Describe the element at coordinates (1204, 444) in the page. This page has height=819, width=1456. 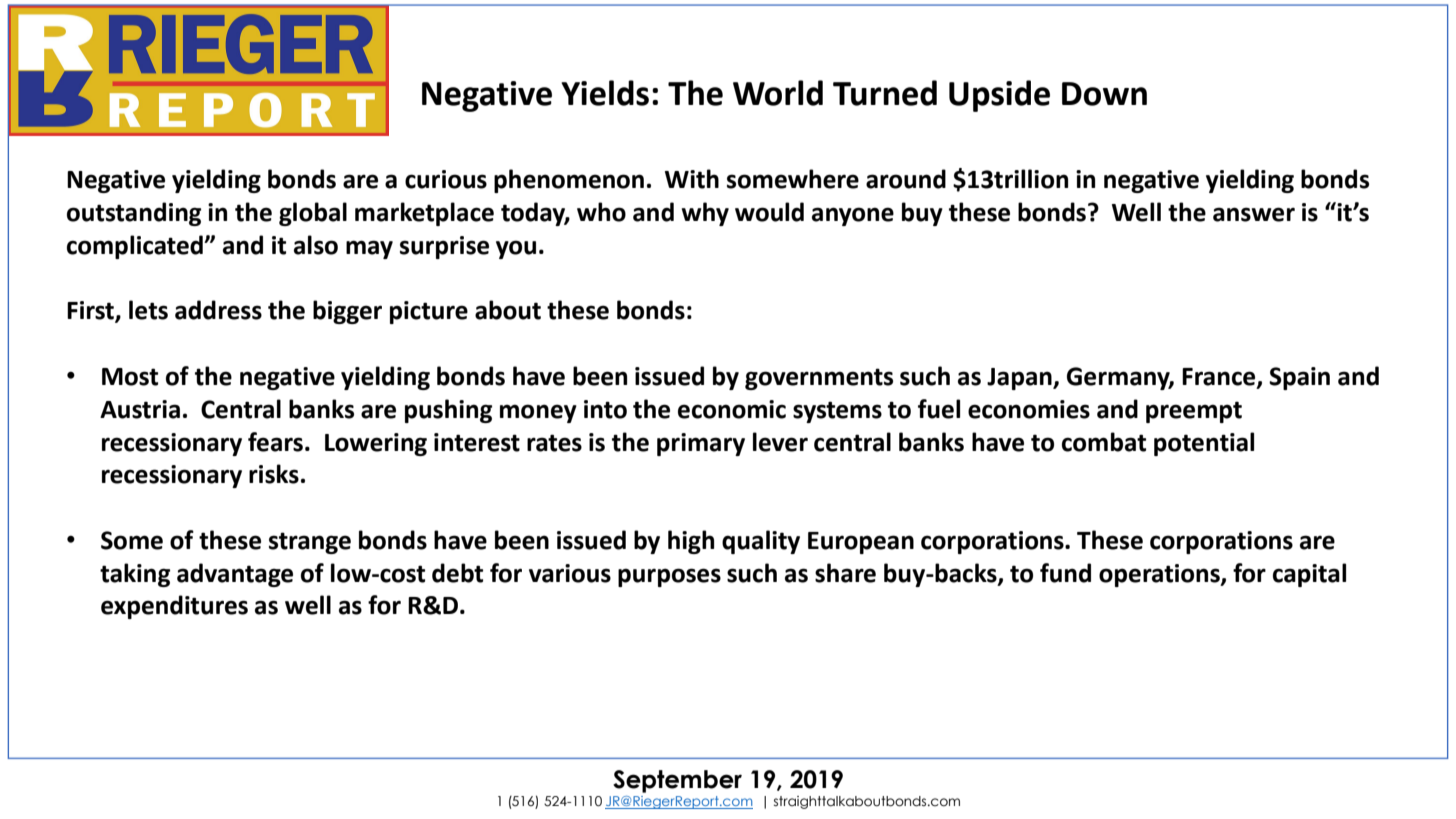
I see `potential` at that location.
